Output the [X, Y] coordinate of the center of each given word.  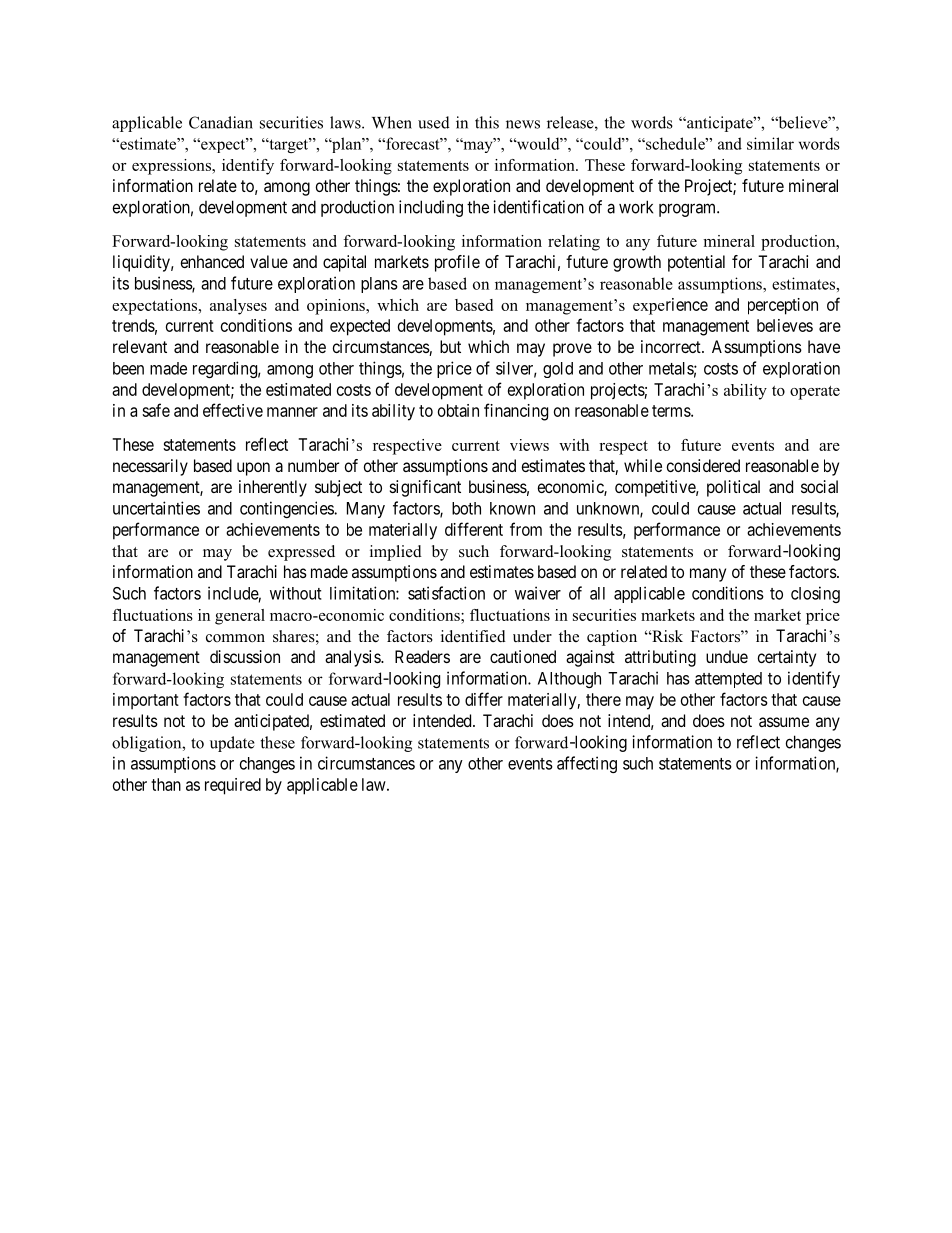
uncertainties [156, 508]
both [466, 508]
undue [727, 656]
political [733, 488]
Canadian [221, 122]
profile [457, 263]
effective [233, 410]
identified [473, 636]
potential [696, 263]
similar [770, 143]
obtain [458, 410]
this [487, 122]
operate [815, 393]
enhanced [212, 261]
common [235, 638]
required [233, 786]
